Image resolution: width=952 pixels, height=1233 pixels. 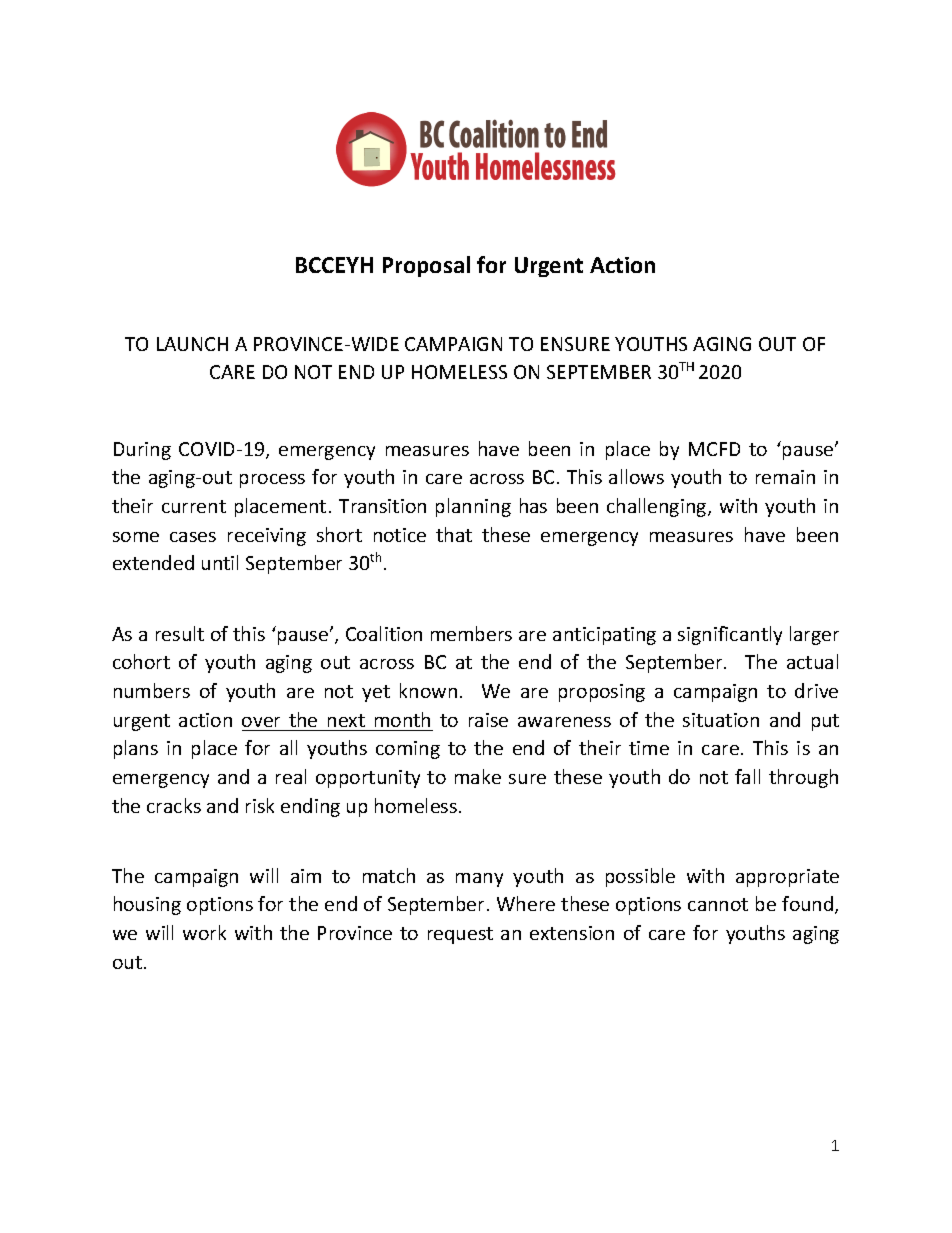 I want to click on members, so click(x=471, y=633).
